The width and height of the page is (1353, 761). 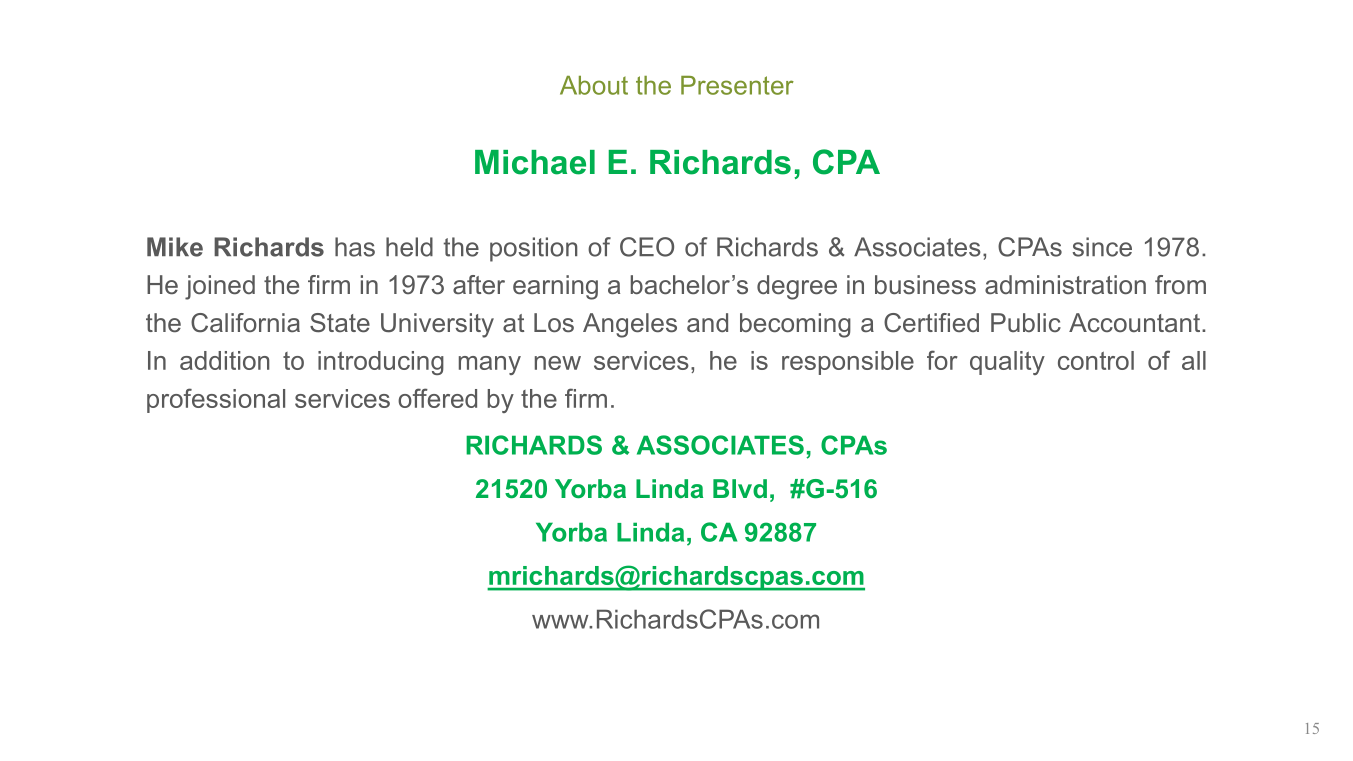 What do you see at coordinates (220, 287) in the page?
I see `joined` at bounding box center [220, 287].
